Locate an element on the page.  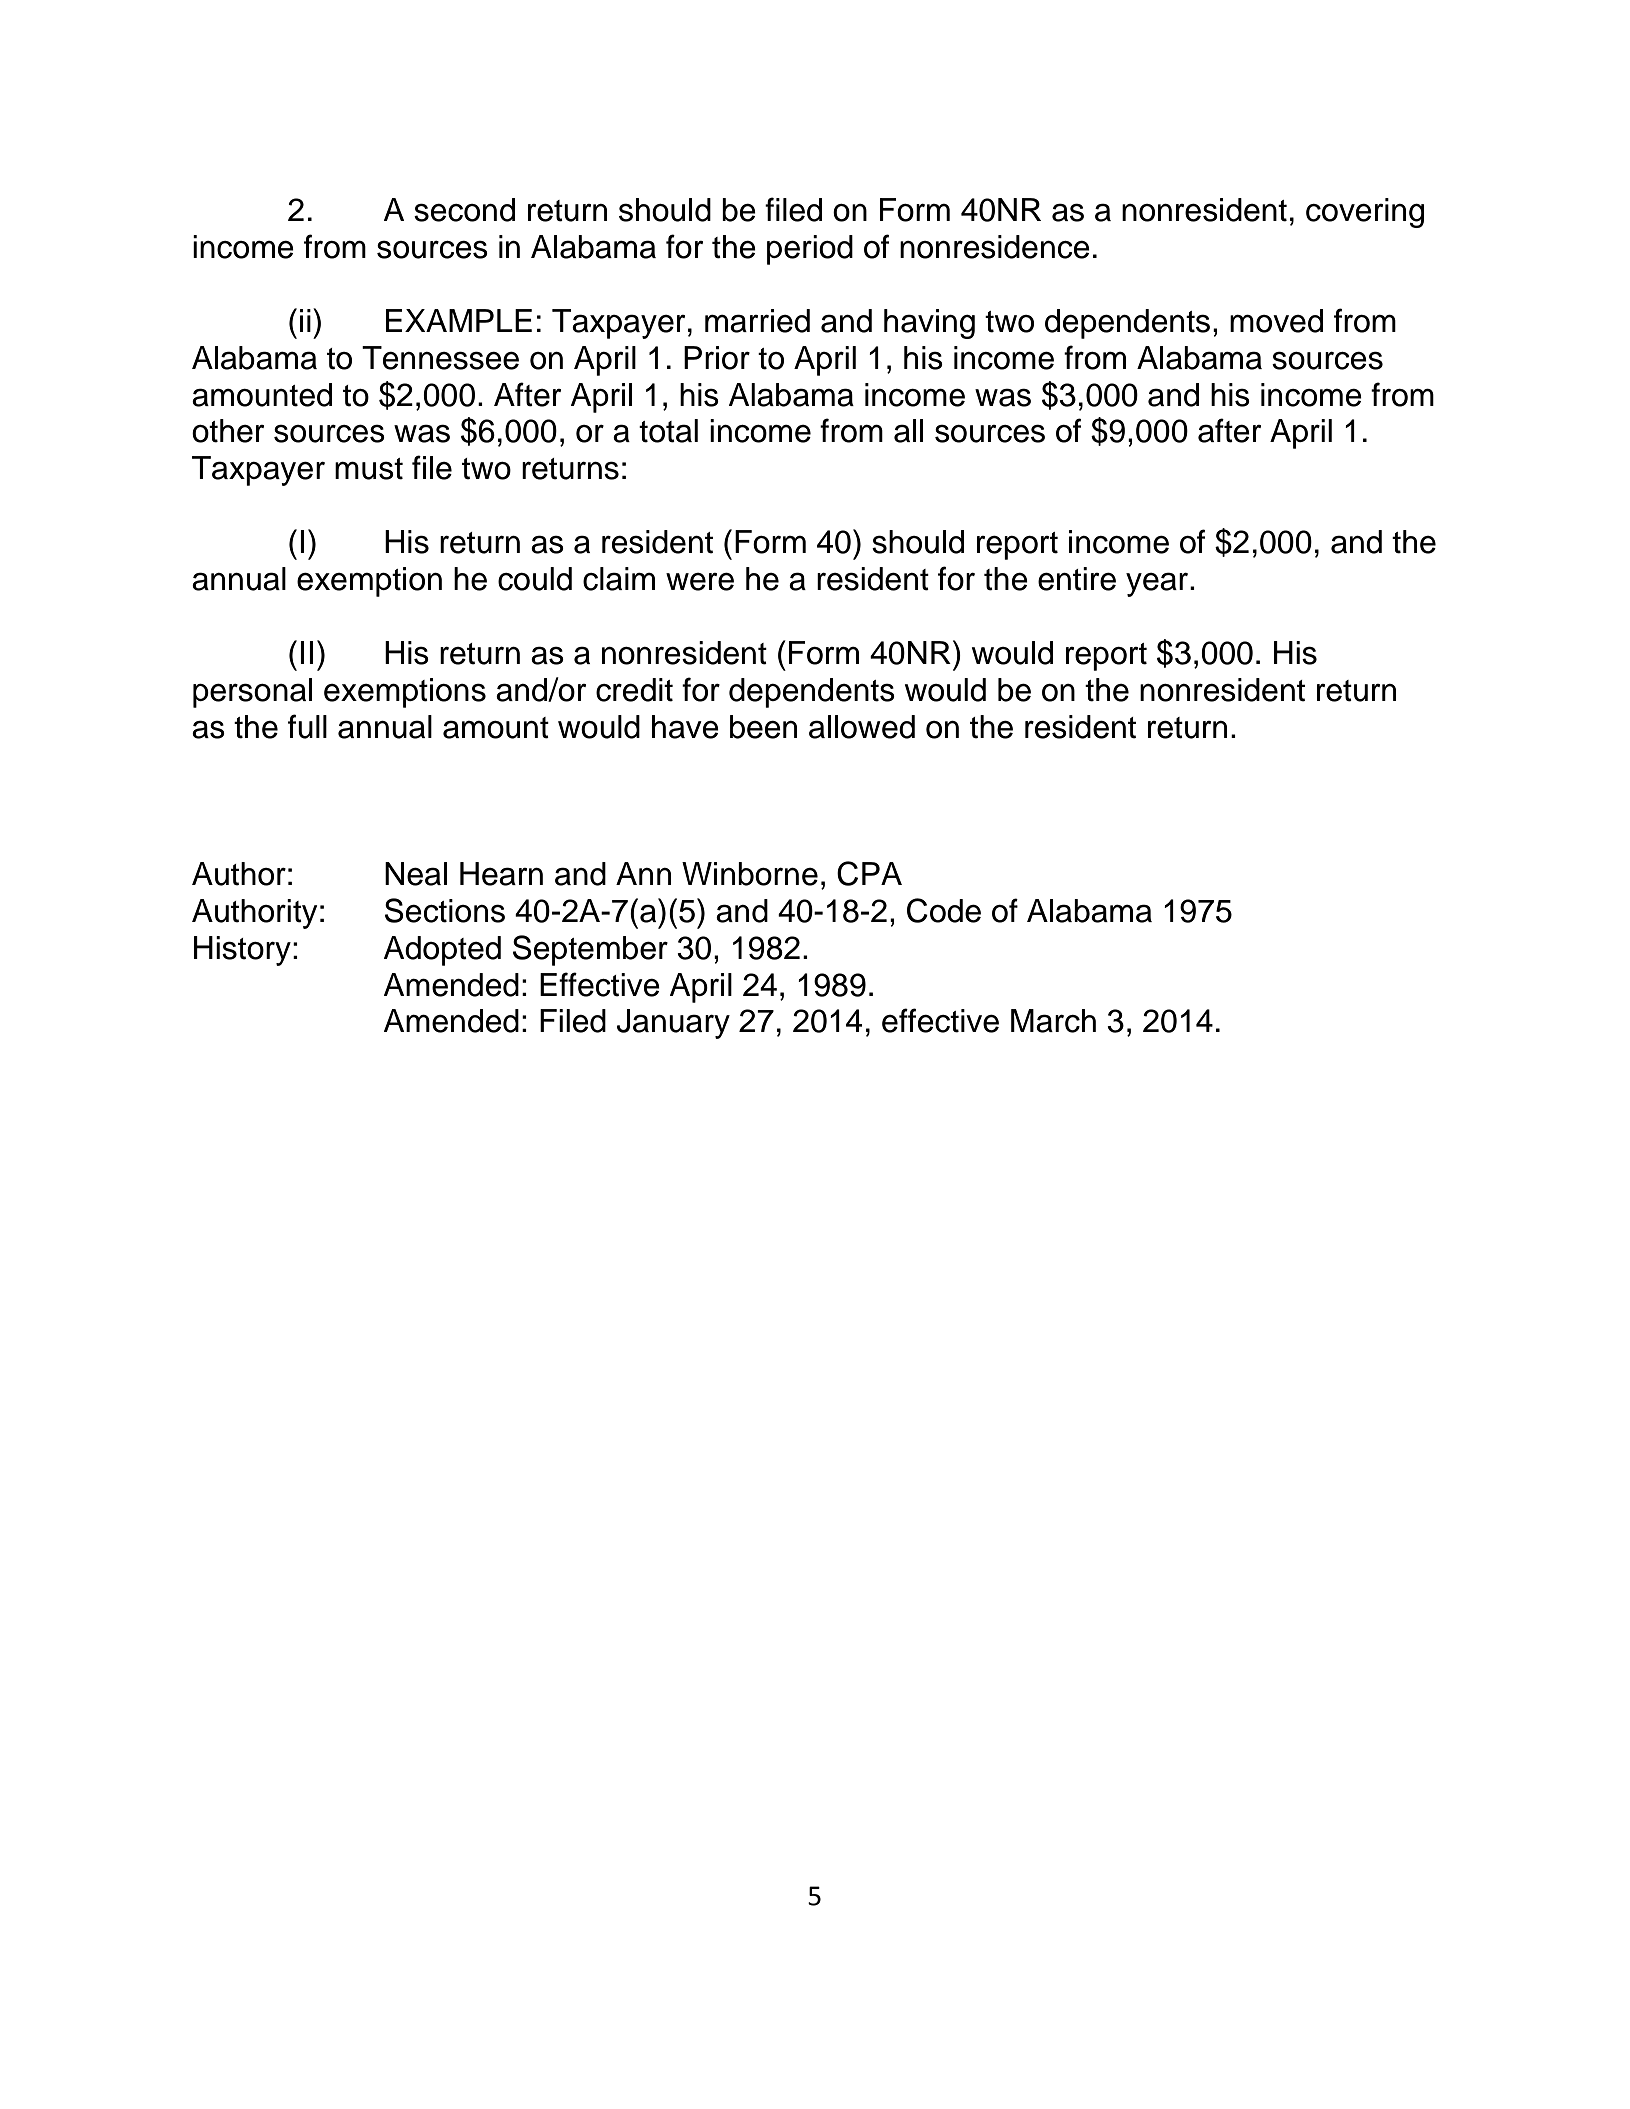
period is located at coordinates (810, 250).
